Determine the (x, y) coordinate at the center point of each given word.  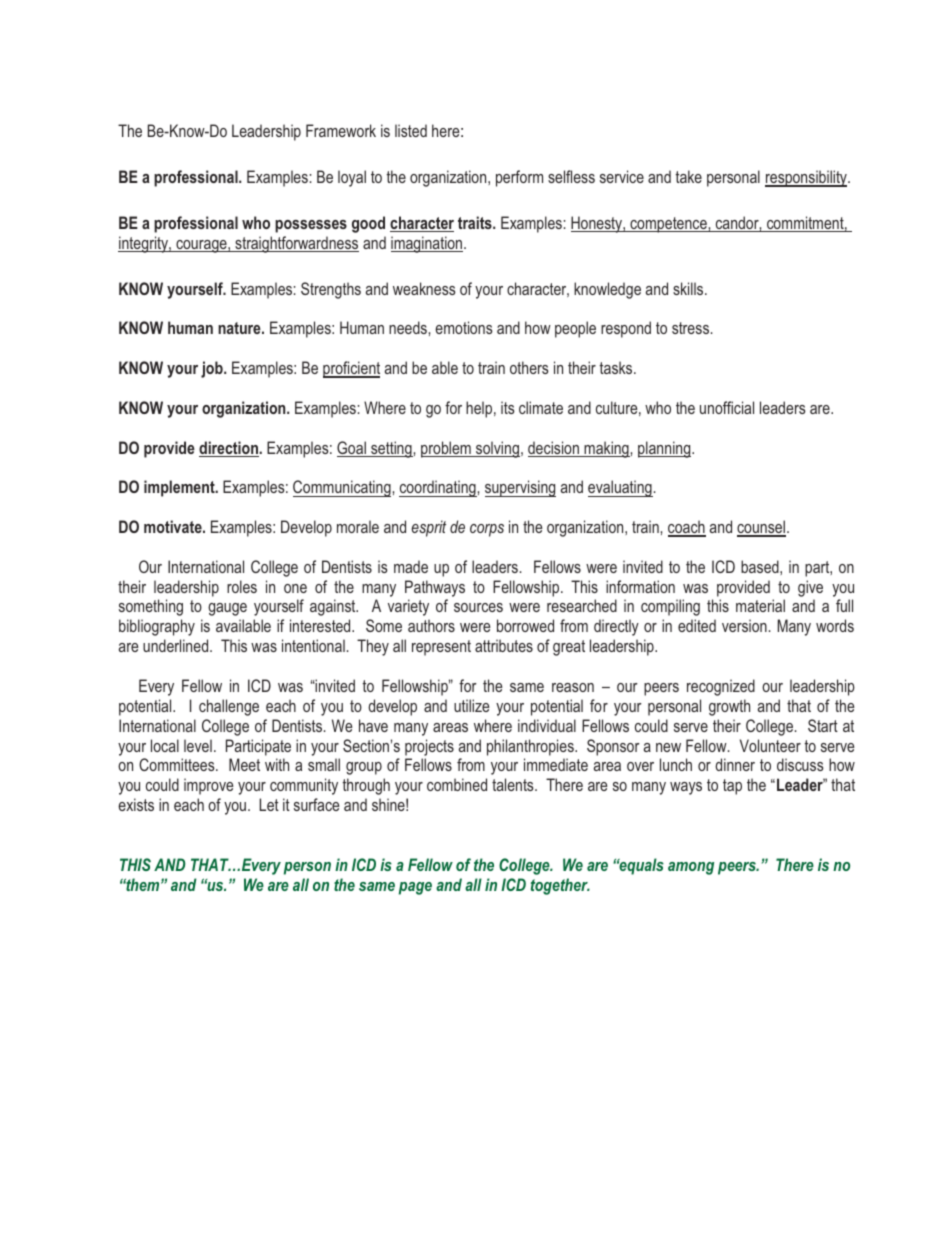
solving (497, 449)
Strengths (331, 290)
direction (229, 449)
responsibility (807, 178)
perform (519, 178)
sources (478, 607)
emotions (464, 327)
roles (242, 586)
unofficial (727, 407)
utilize (472, 705)
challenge (229, 707)
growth (729, 707)
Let (269, 804)
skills (689, 288)
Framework (341, 130)
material (760, 605)
